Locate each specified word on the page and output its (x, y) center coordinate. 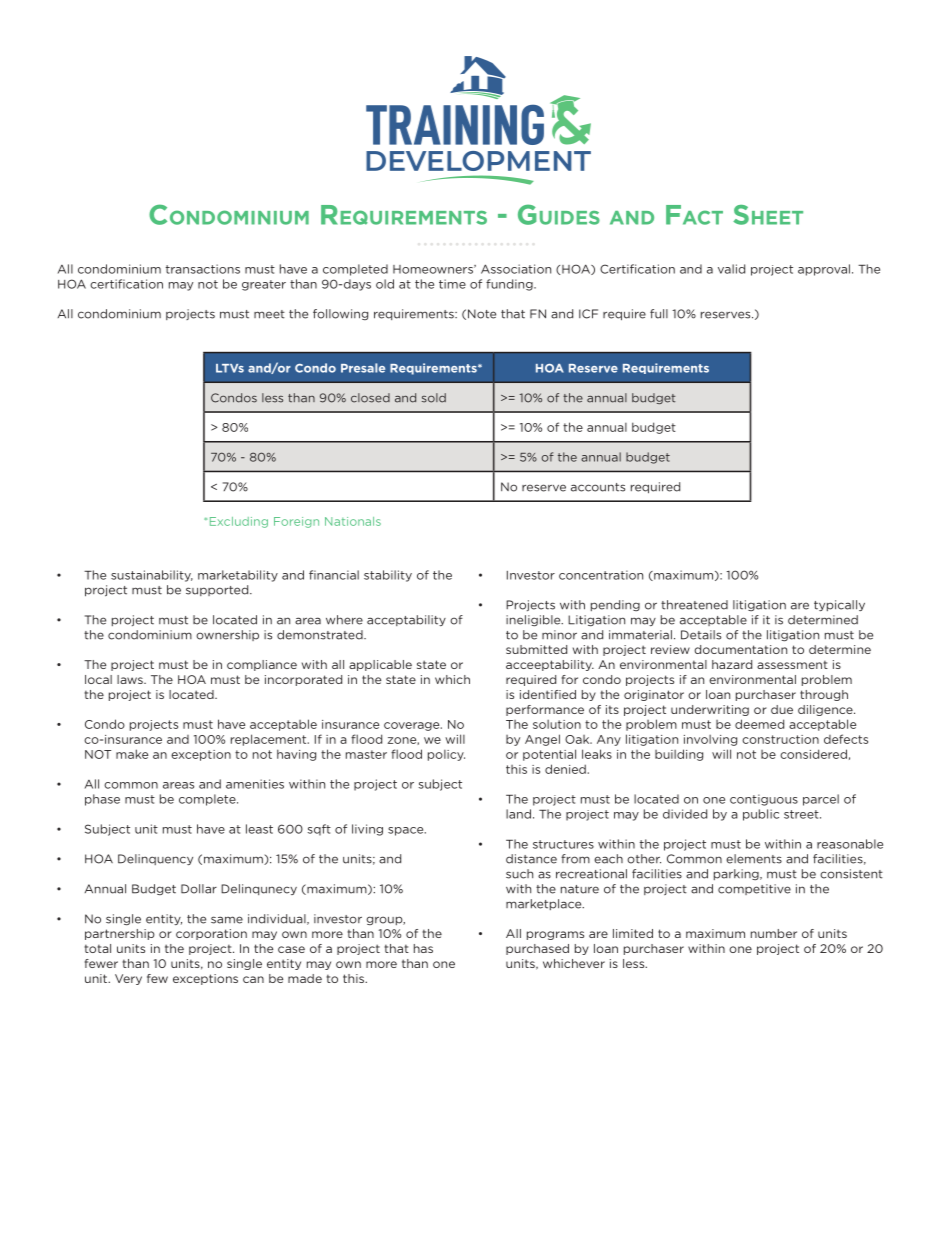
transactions (203, 269)
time (452, 284)
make (132, 754)
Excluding (239, 522)
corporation (211, 934)
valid (731, 269)
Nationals (353, 521)
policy (446, 755)
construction (780, 739)
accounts (598, 487)
